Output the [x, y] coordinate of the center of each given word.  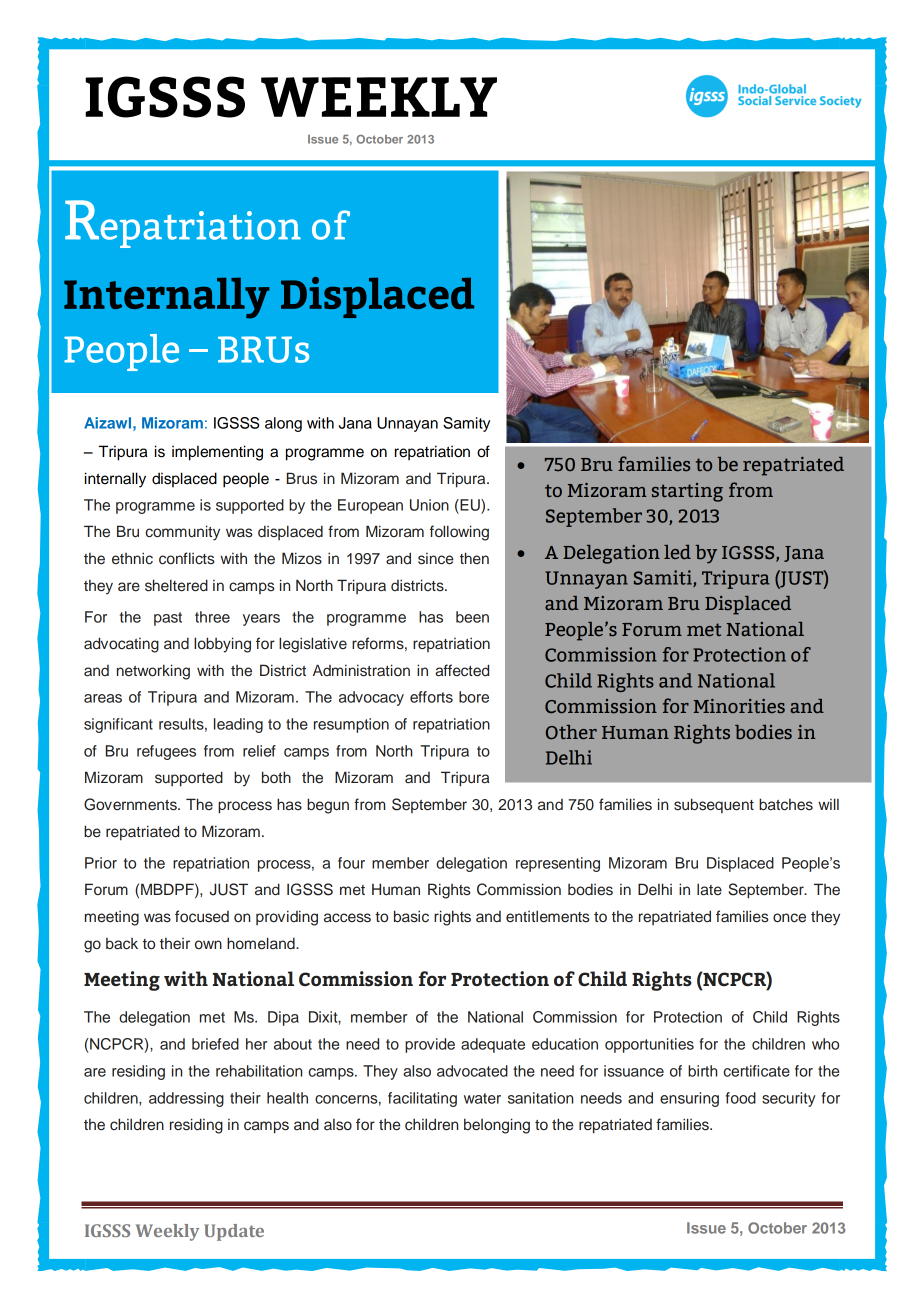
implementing [217, 453]
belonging [497, 1126]
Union [429, 505]
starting [687, 492]
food [741, 1098]
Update [234, 1232]
